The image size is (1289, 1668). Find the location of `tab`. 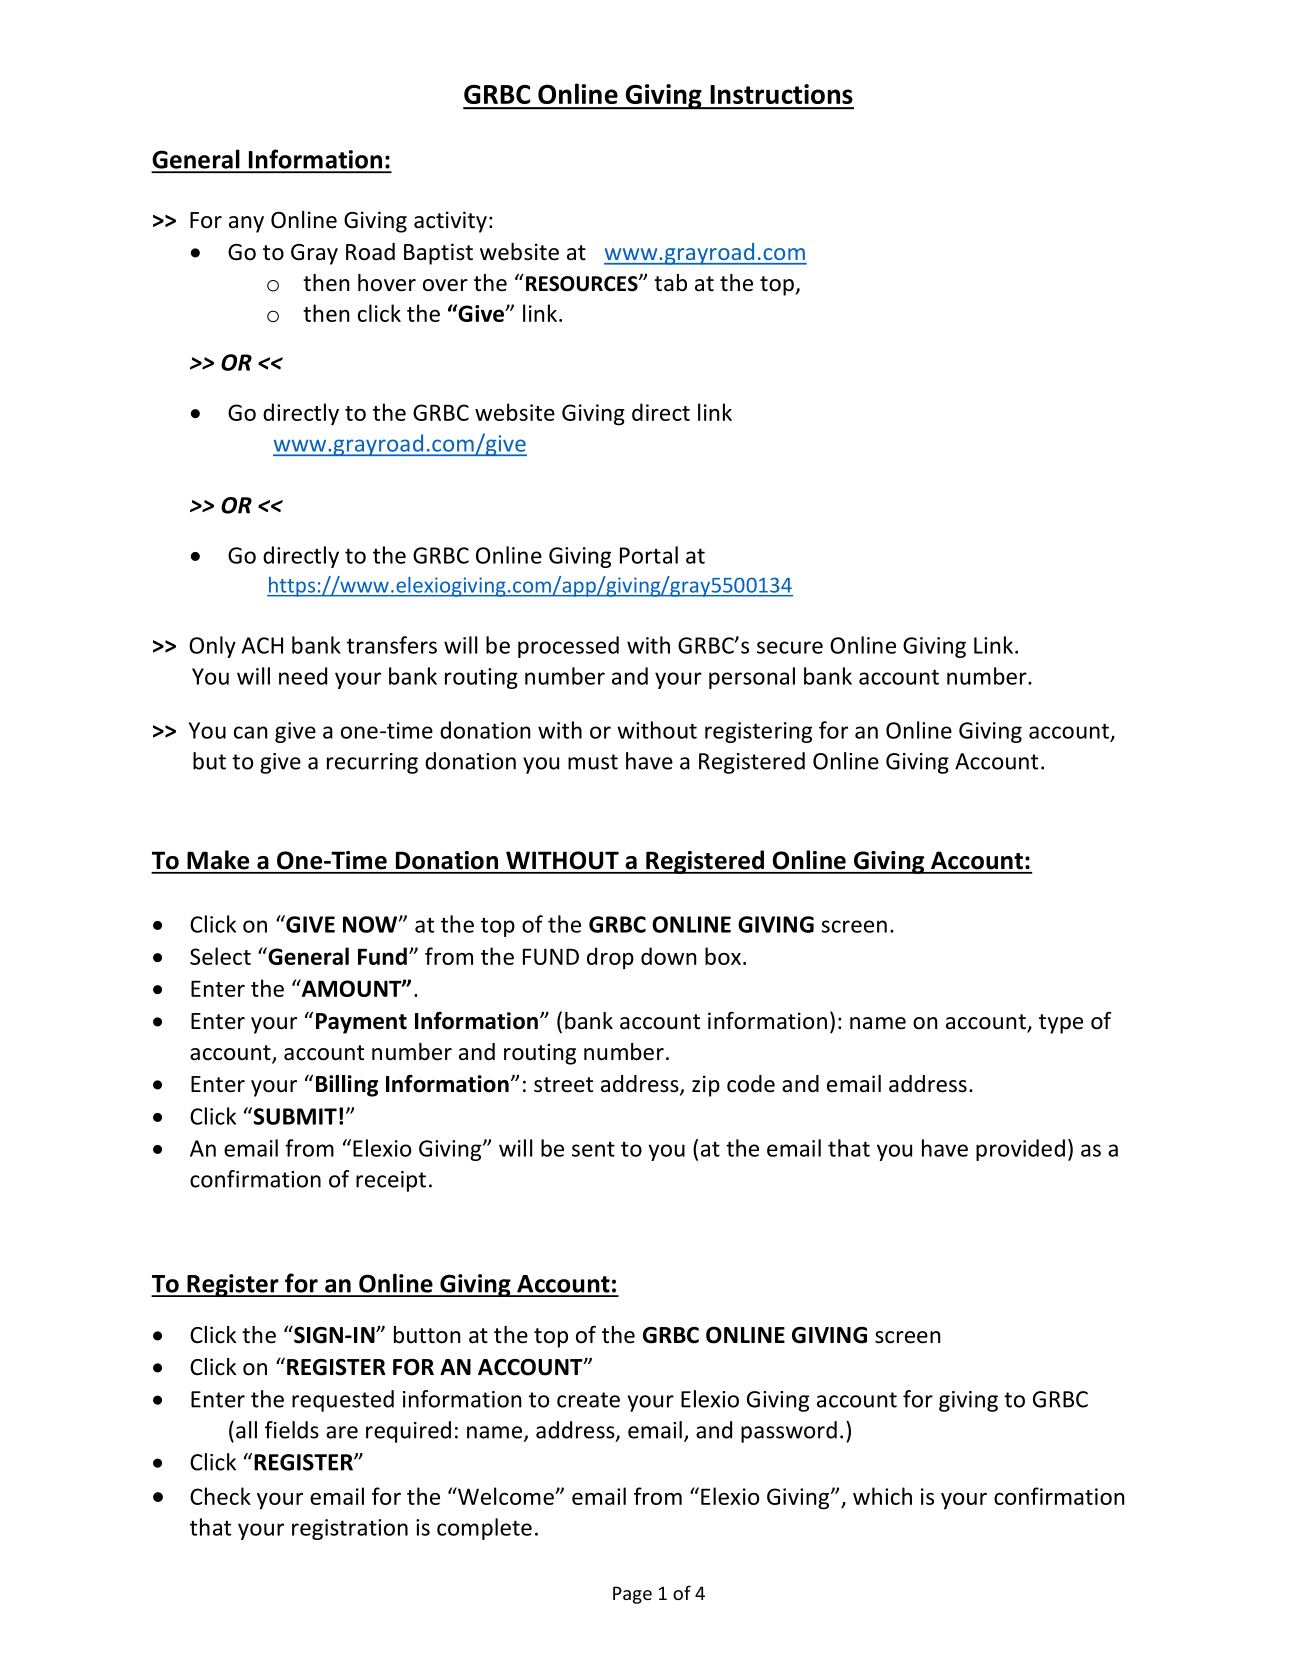

tab is located at coordinates (670, 283).
